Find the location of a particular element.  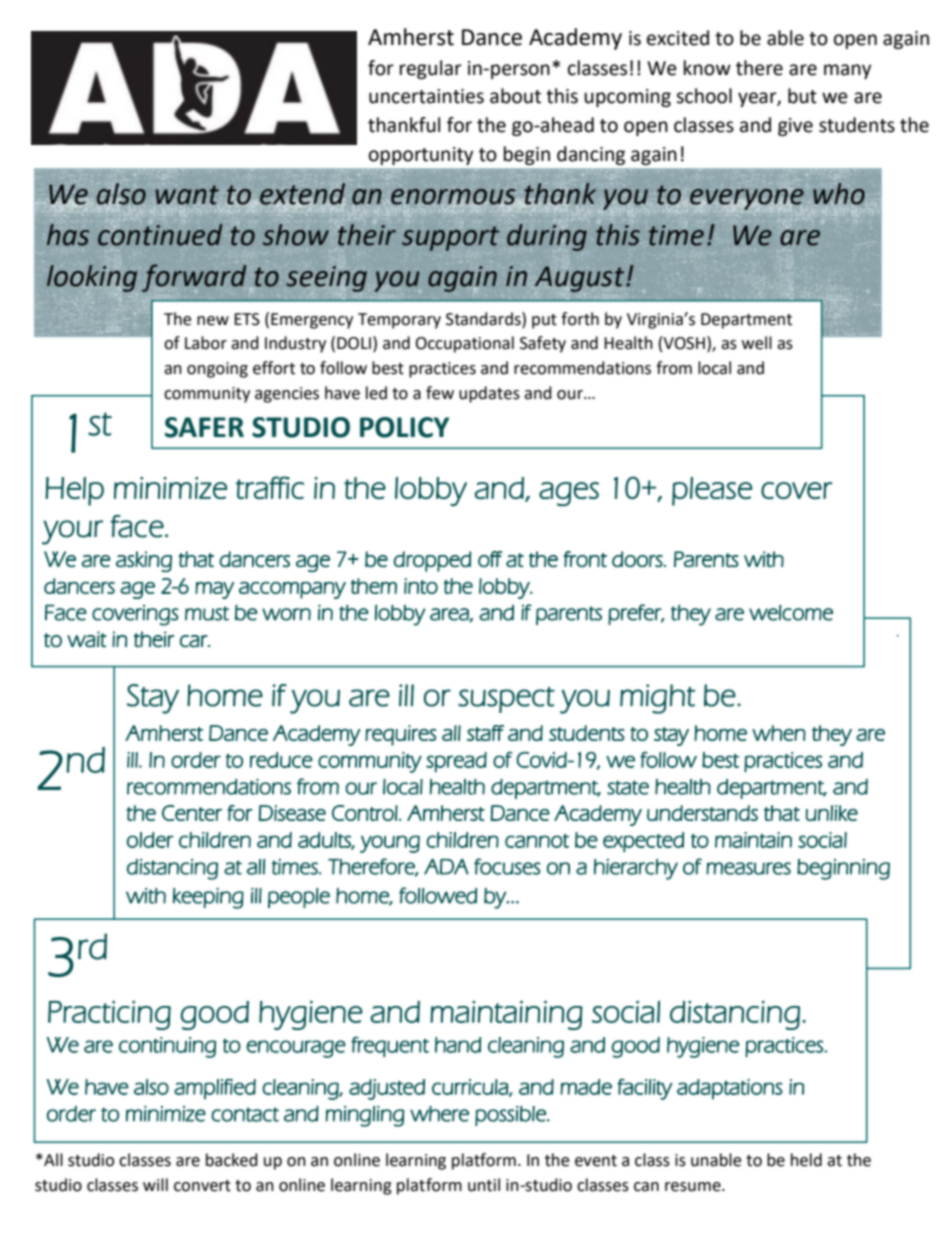

into is located at coordinates (421, 586).
